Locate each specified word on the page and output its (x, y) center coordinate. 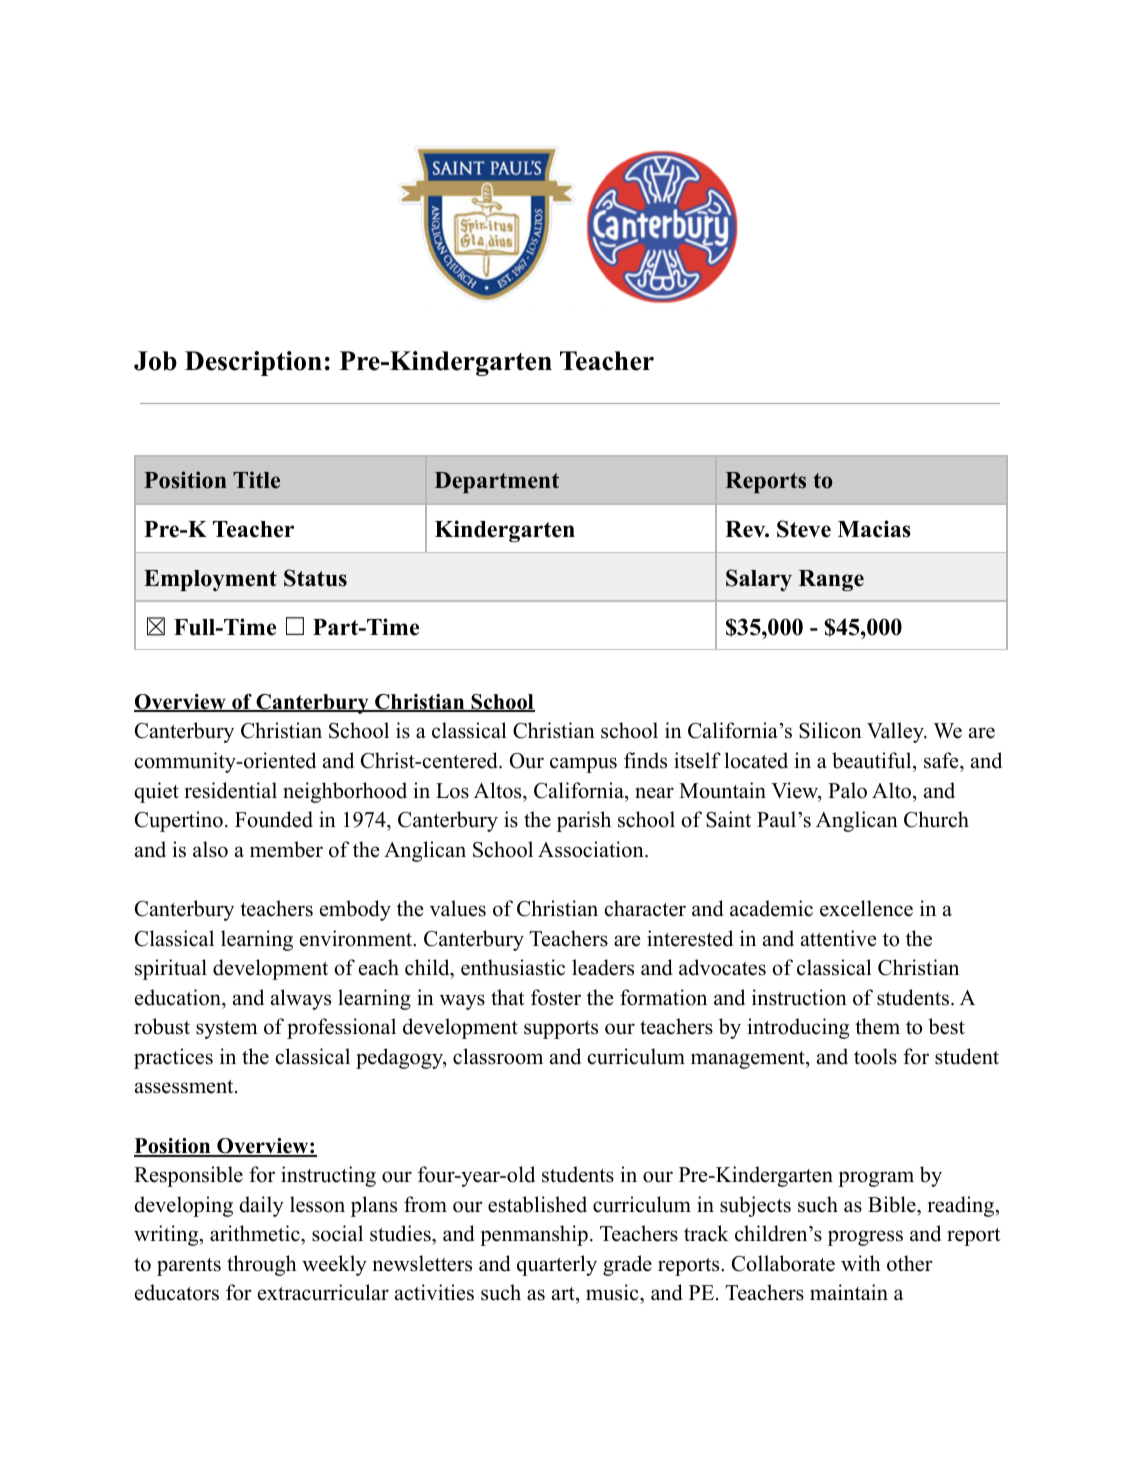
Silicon (830, 730)
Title (256, 480)
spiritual (171, 969)
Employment (210, 580)
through (262, 1265)
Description (253, 363)
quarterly (557, 1265)
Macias (874, 529)
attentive (839, 938)
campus (583, 765)
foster (556, 997)
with (861, 1263)
